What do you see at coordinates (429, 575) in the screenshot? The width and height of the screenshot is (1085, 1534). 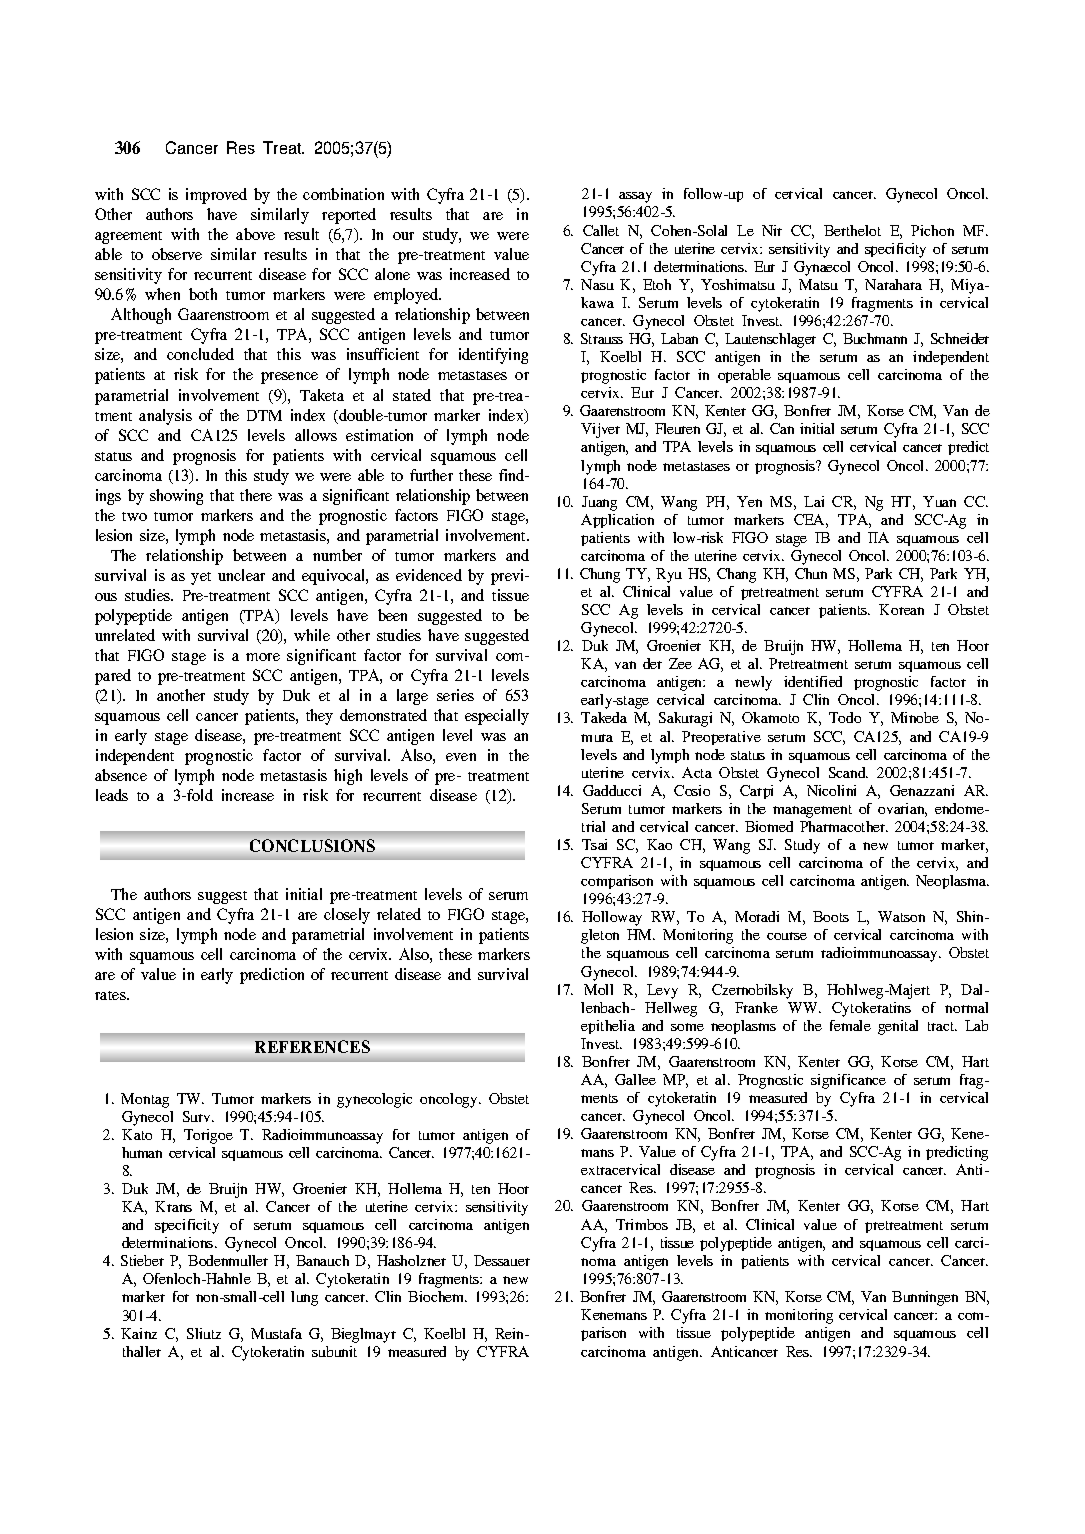 I see `evidenced` at bounding box center [429, 575].
